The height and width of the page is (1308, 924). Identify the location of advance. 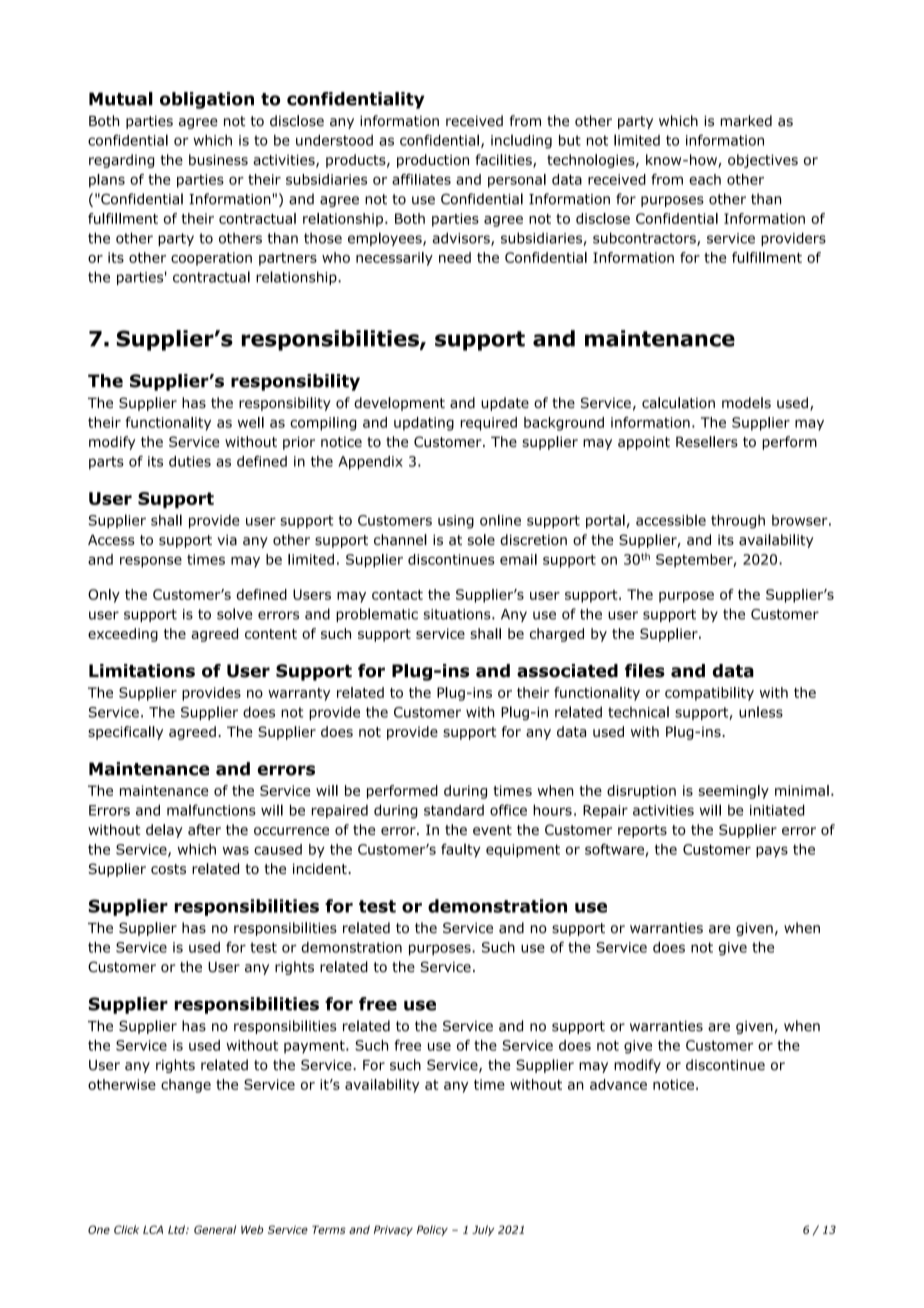
(618, 1084).
